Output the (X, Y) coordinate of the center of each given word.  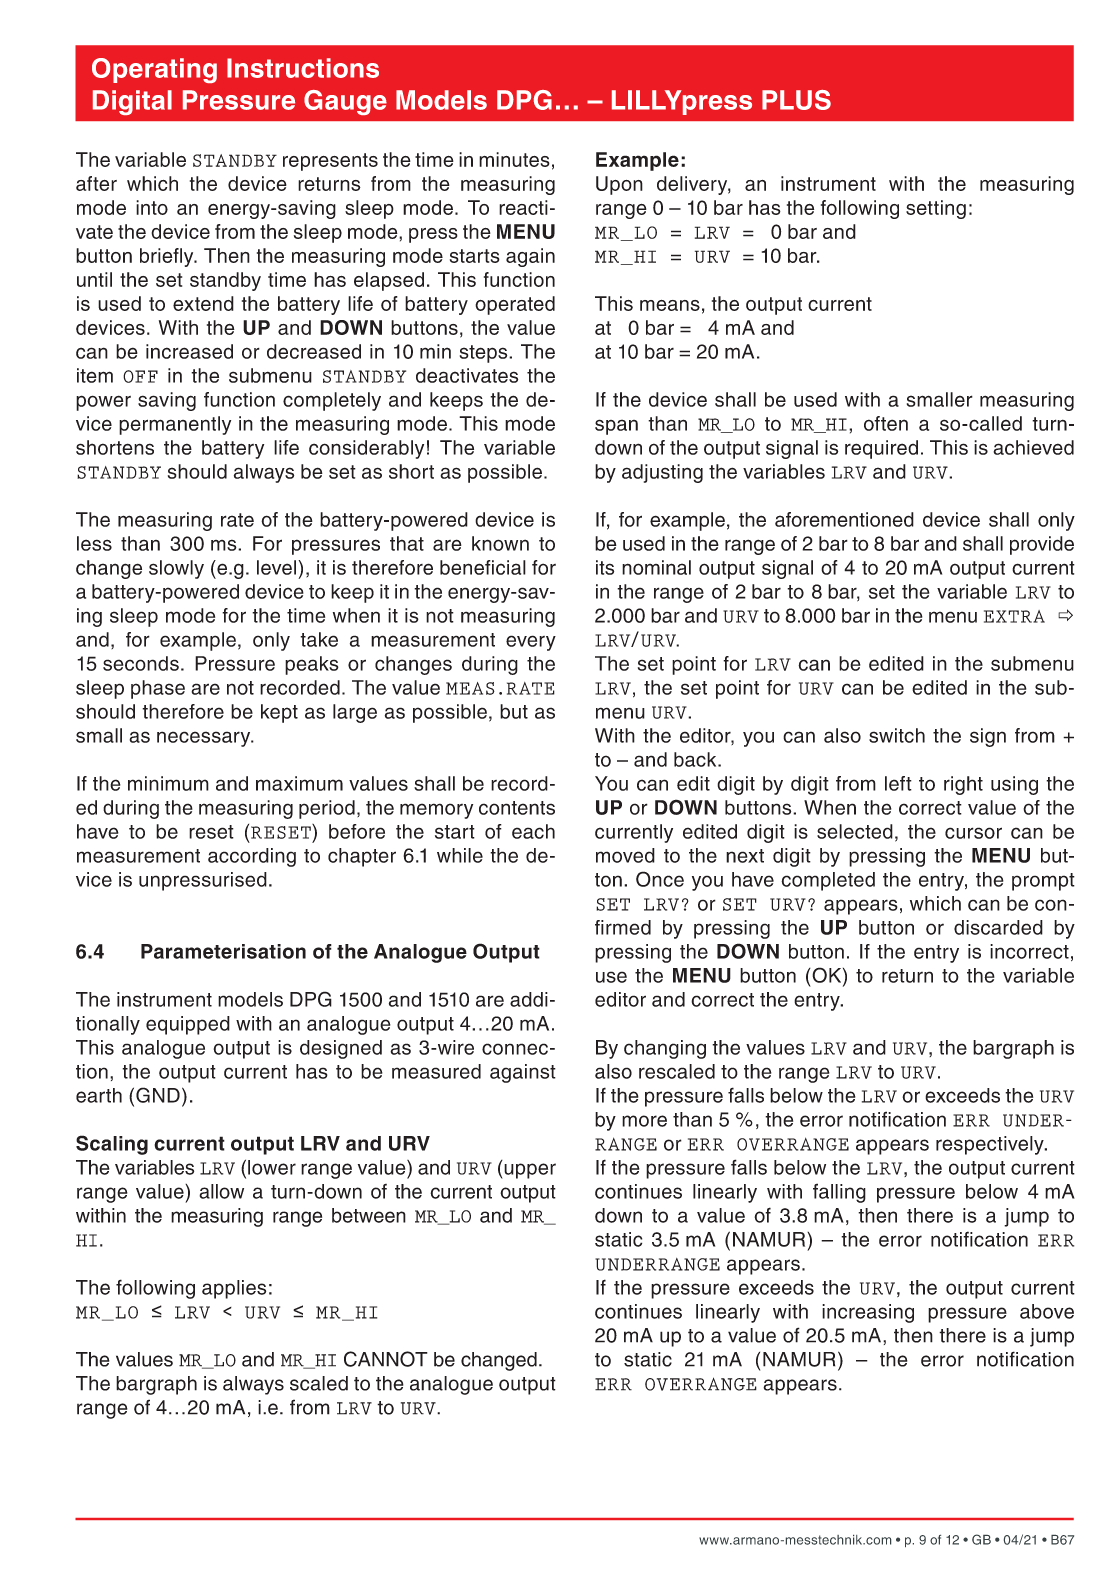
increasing (868, 1313)
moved (625, 855)
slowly (176, 569)
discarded (998, 927)
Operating (154, 70)
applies (234, 1289)
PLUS (796, 100)
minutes (514, 159)
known (500, 543)
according (252, 857)
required (881, 449)
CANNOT (386, 1359)
